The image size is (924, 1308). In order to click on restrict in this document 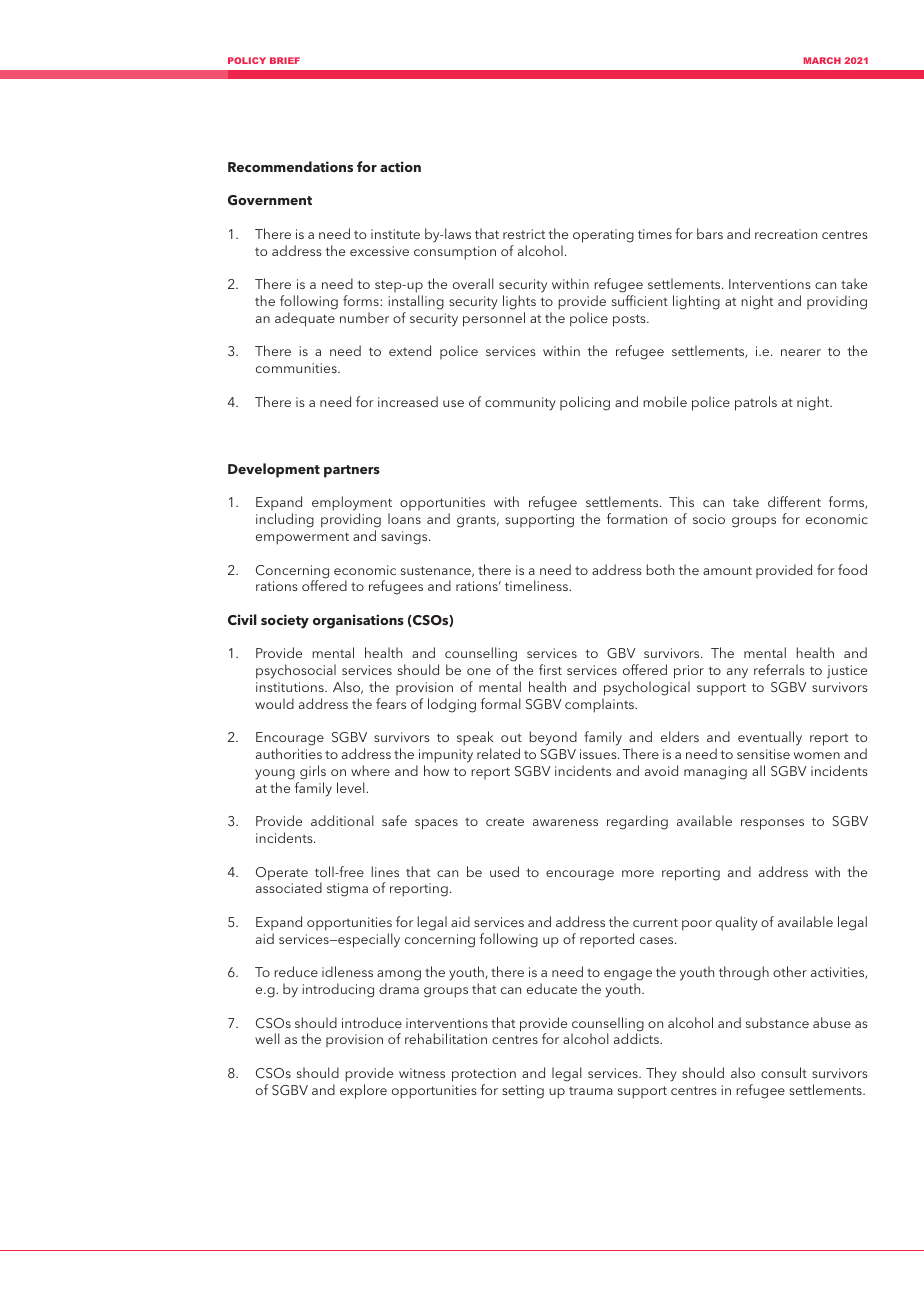, I will do `click(524, 234)`.
